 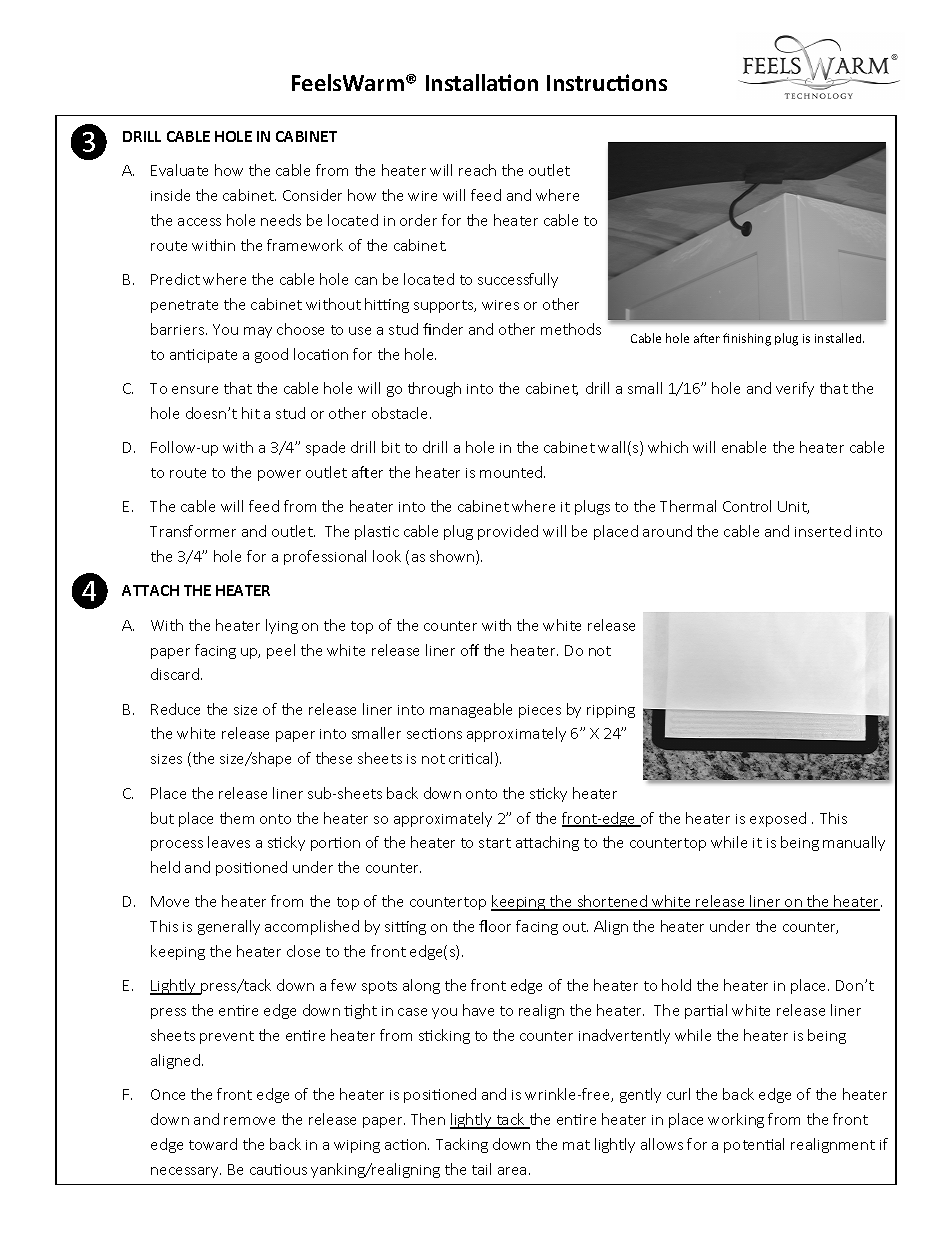 What do you see at coordinates (271, 355) in the page?
I see `good` at bounding box center [271, 355].
